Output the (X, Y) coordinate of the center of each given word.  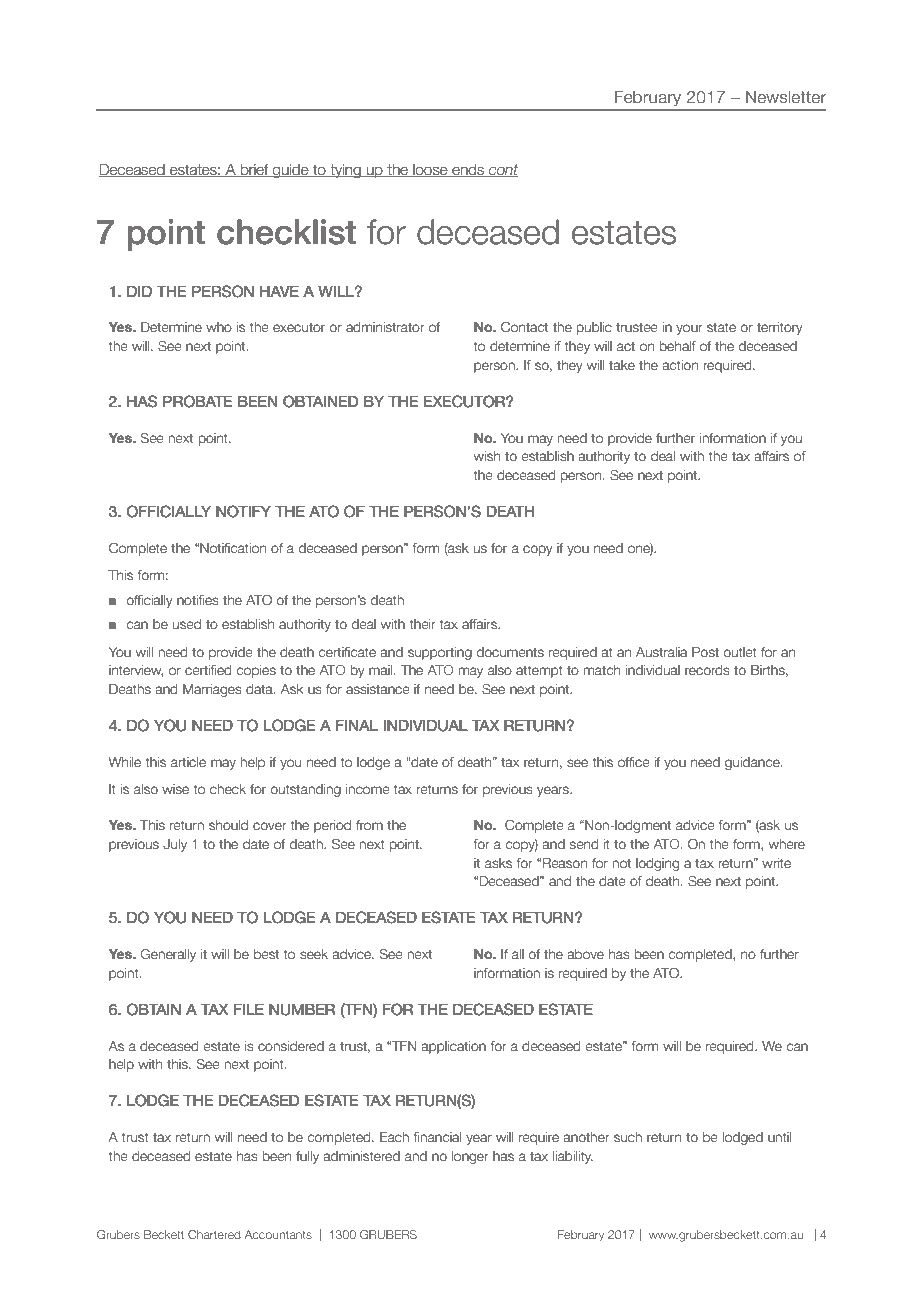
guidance (753, 763)
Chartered (214, 1234)
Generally (168, 955)
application (453, 1047)
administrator (385, 327)
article (188, 762)
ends (468, 170)
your (689, 329)
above (585, 954)
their (423, 624)
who (219, 327)
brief (254, 170)
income (368, 789)
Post (705, 652)
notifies (198, 600)
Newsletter (786, 97)
